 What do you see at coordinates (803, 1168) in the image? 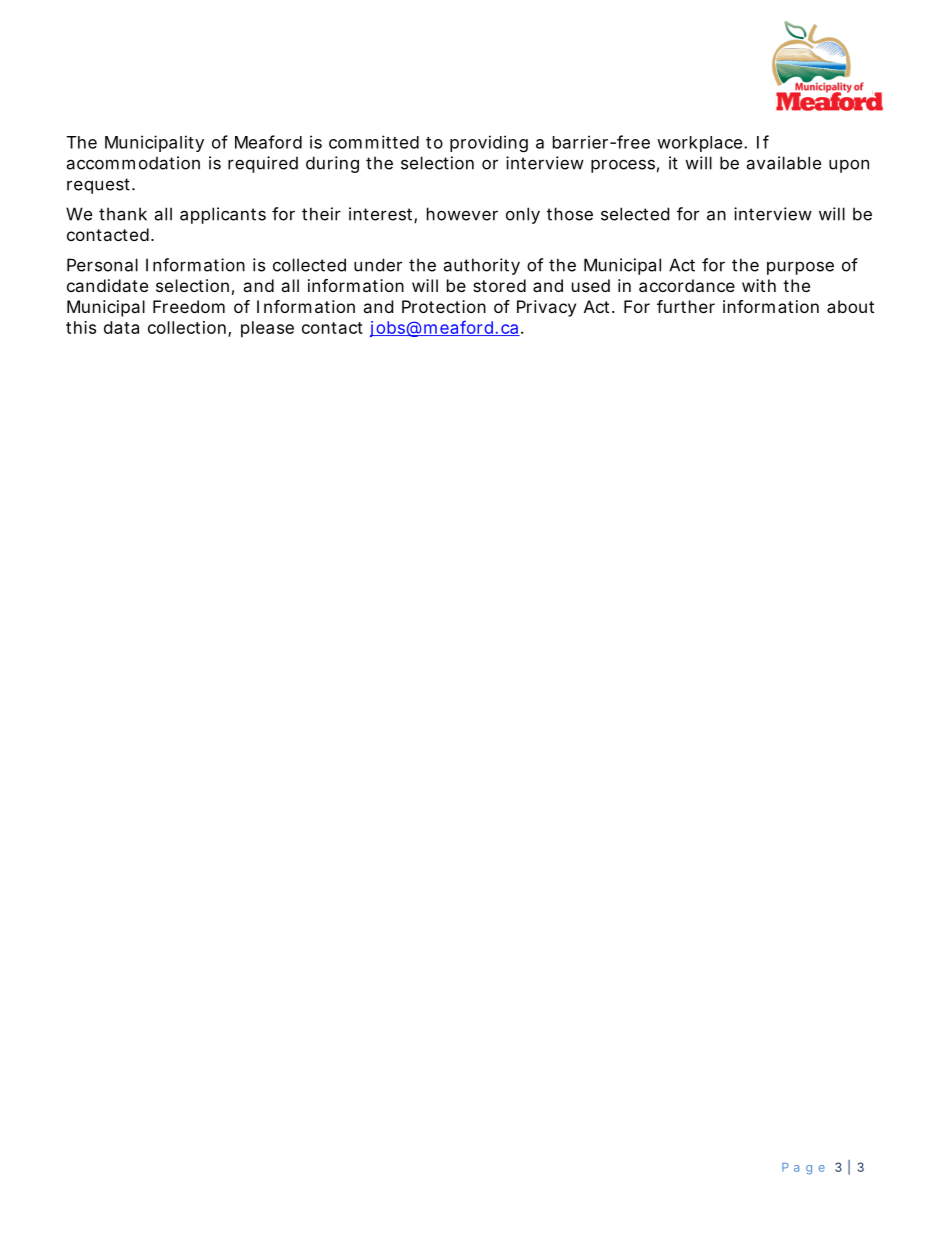
I see `Page` at bounding box center [803, 1168].
